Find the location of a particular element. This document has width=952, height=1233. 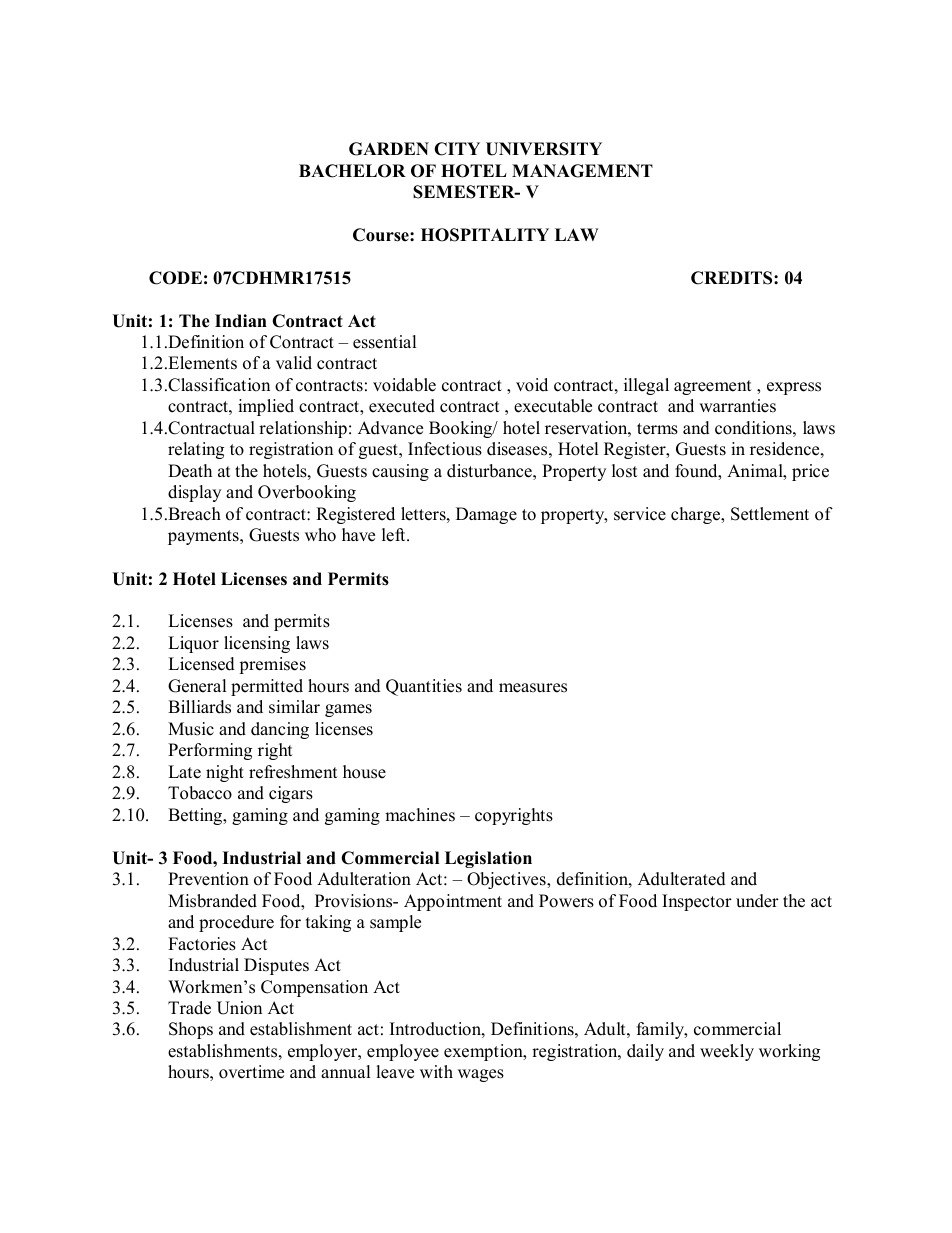

Infectious is located at coordinates (445, 449).
